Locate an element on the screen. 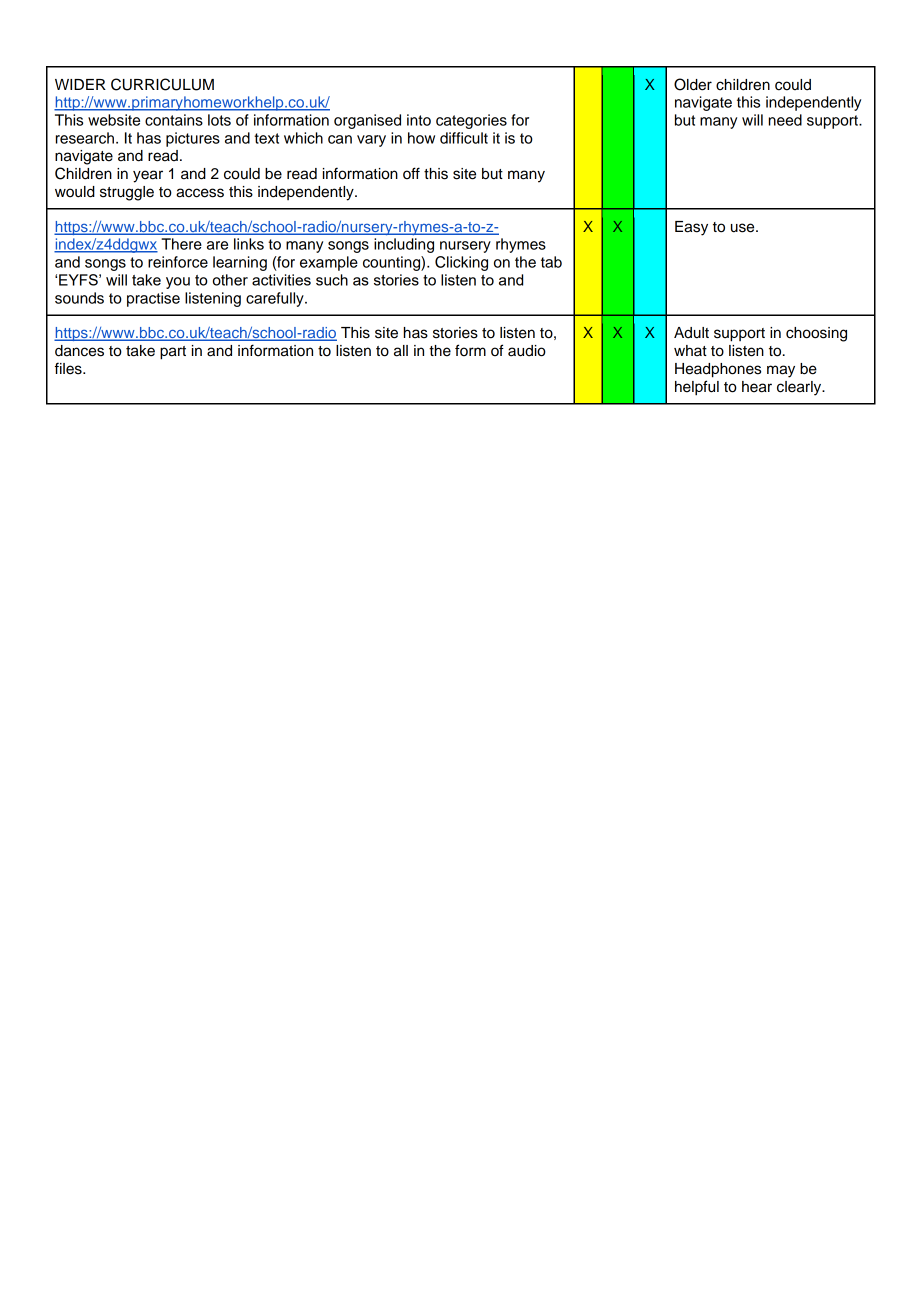 Image resolution: width=924 pixels, height=1307 pixels. difficult is located at coordinates (464, 138).
